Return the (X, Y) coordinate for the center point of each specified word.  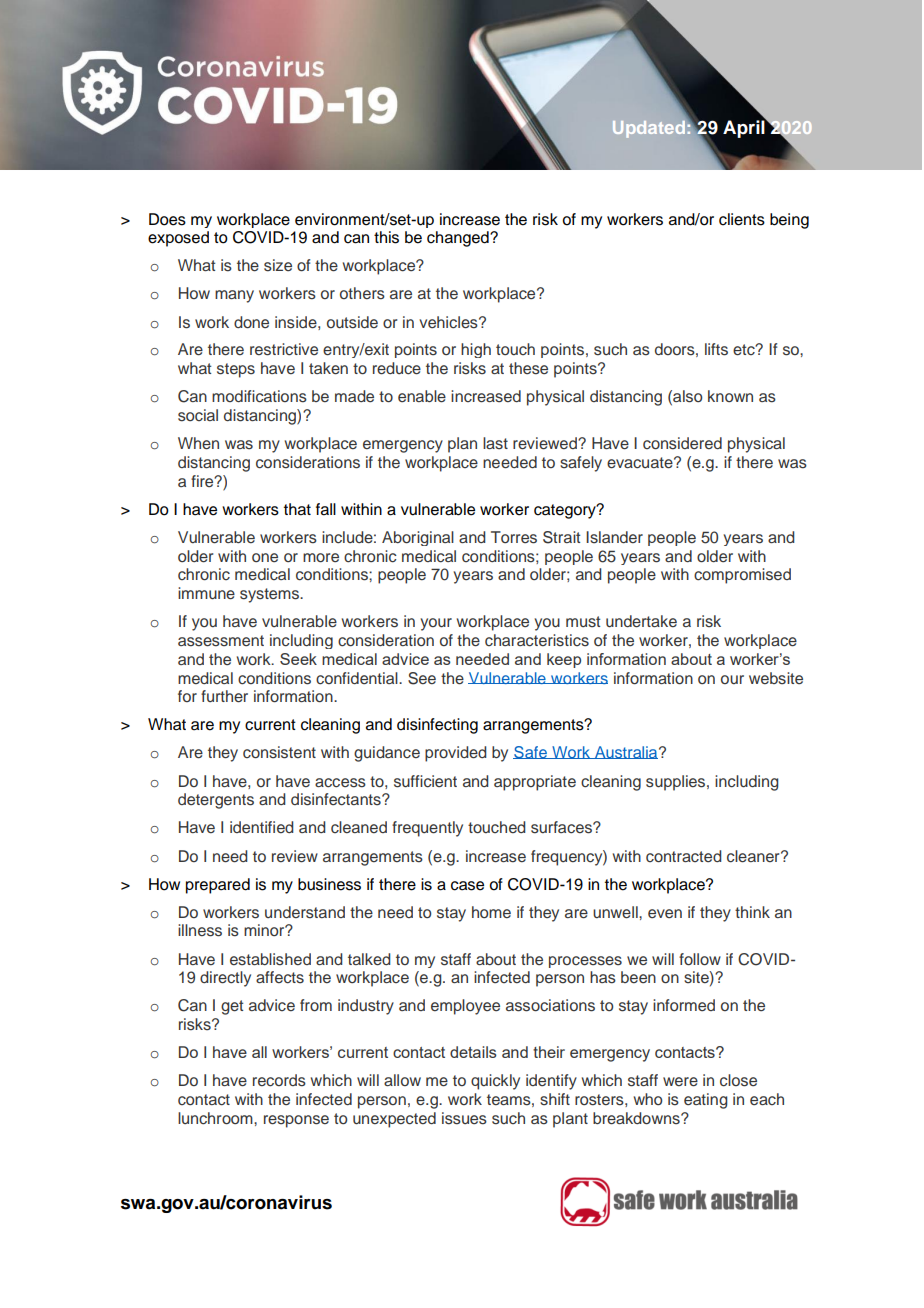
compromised (742, 576)
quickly (495, 1082)
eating (706, 1101)
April (745, 128)
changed (459, 239)
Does (167, 219)
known (730, 396)
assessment (221, 641)
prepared (218, 886)
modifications (259, 396)
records (279, 1080)
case (467, 886)
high (476, 350)
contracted (684, 856)
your (436, 624)
